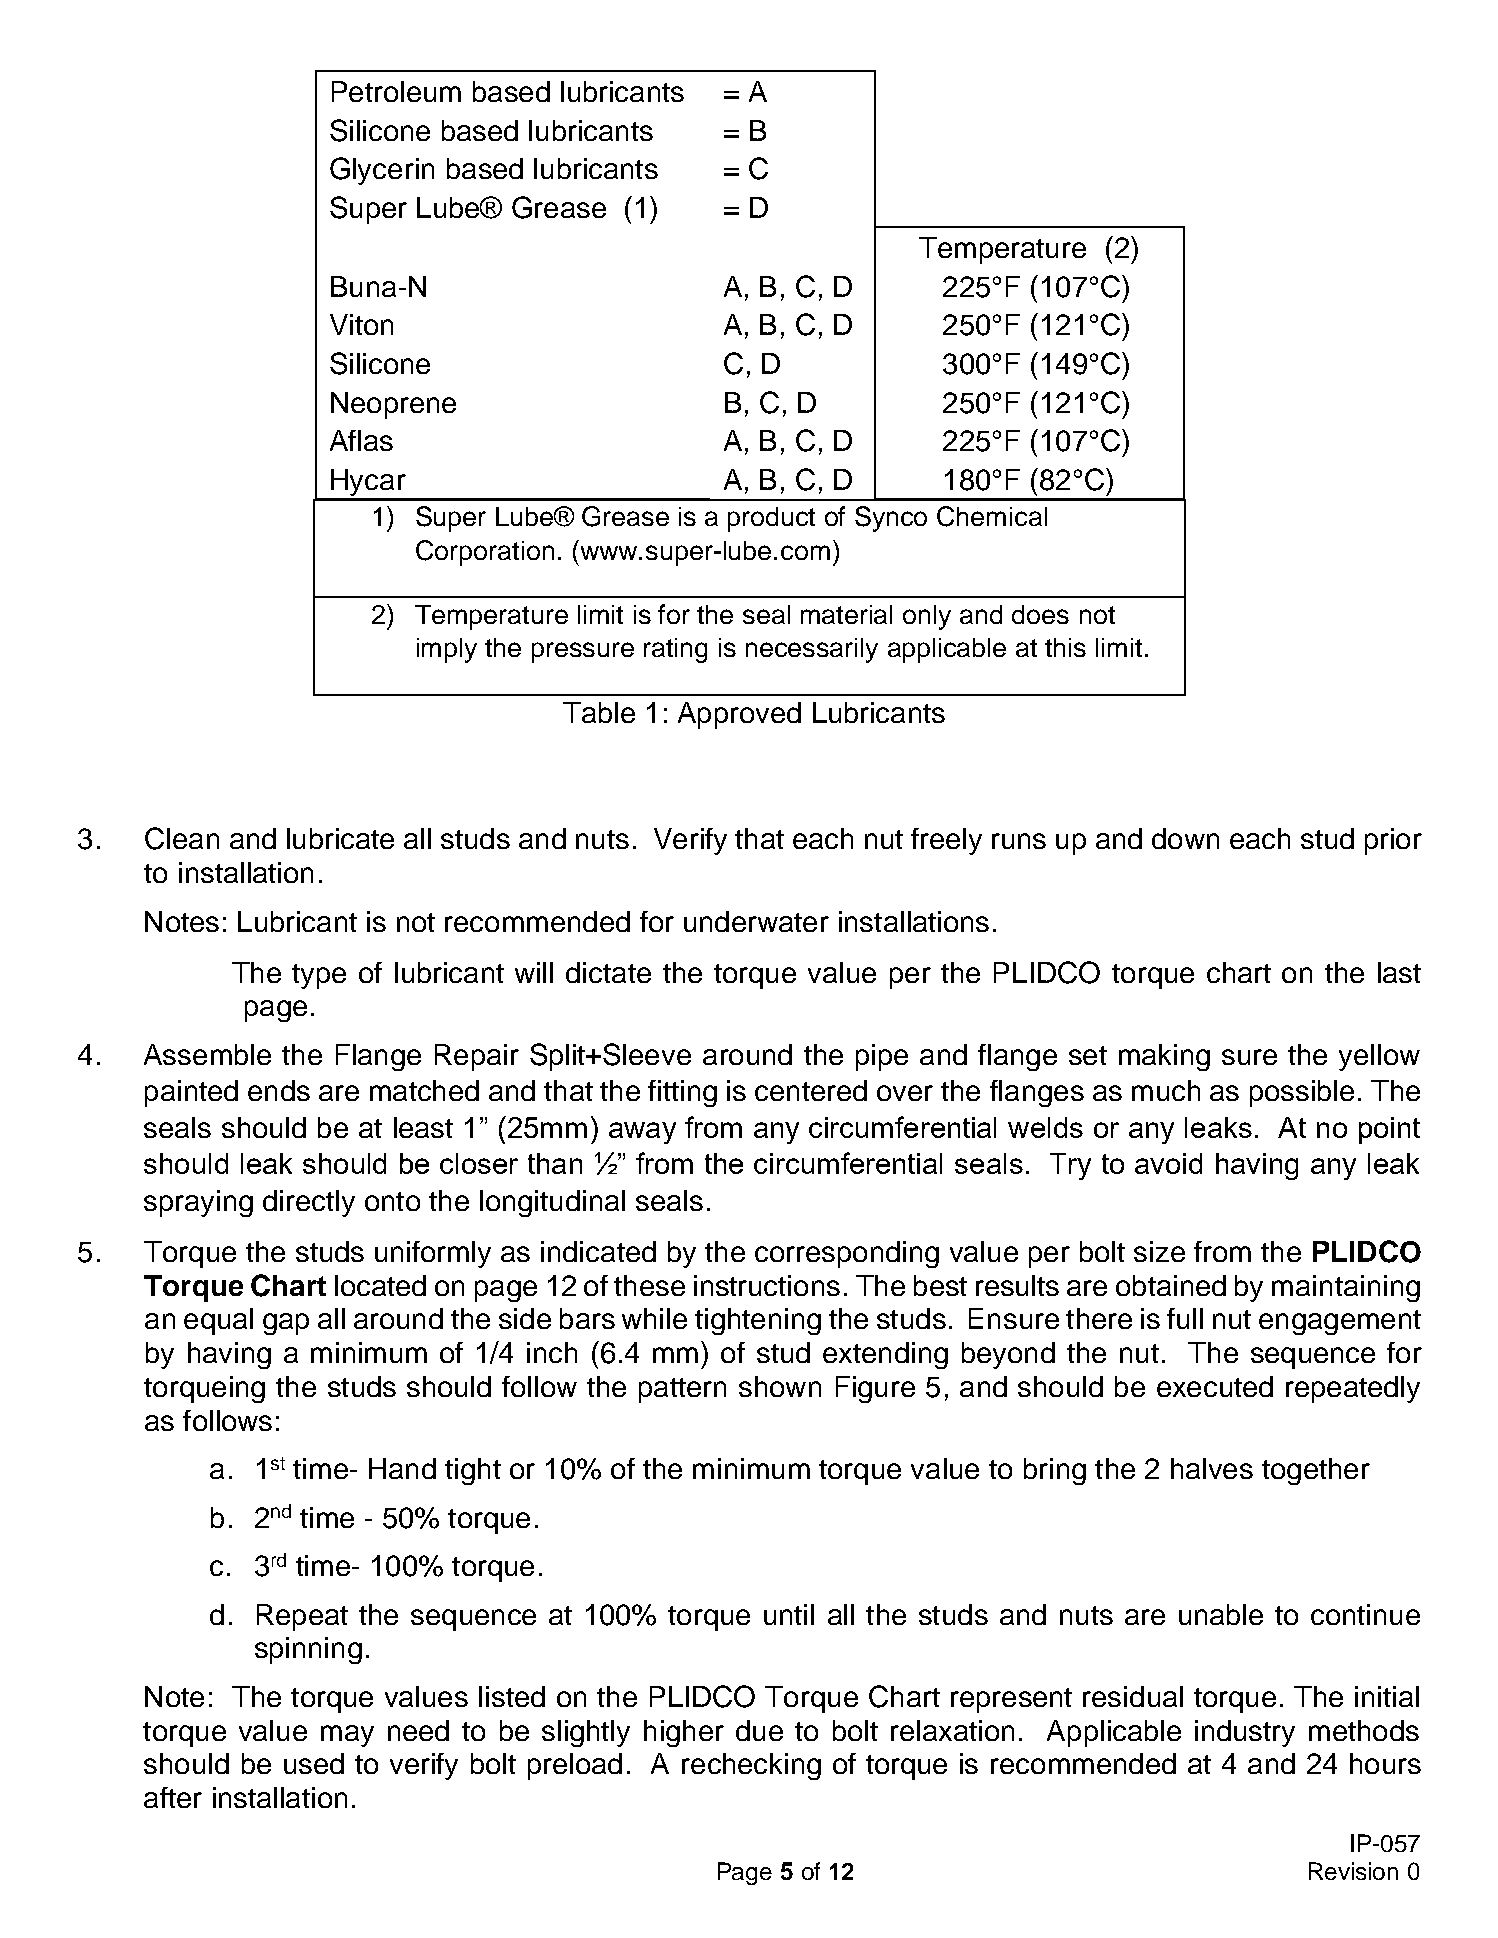 The image size is (1498, 1938). I want to click on Petroleum, so click(396, 91).
